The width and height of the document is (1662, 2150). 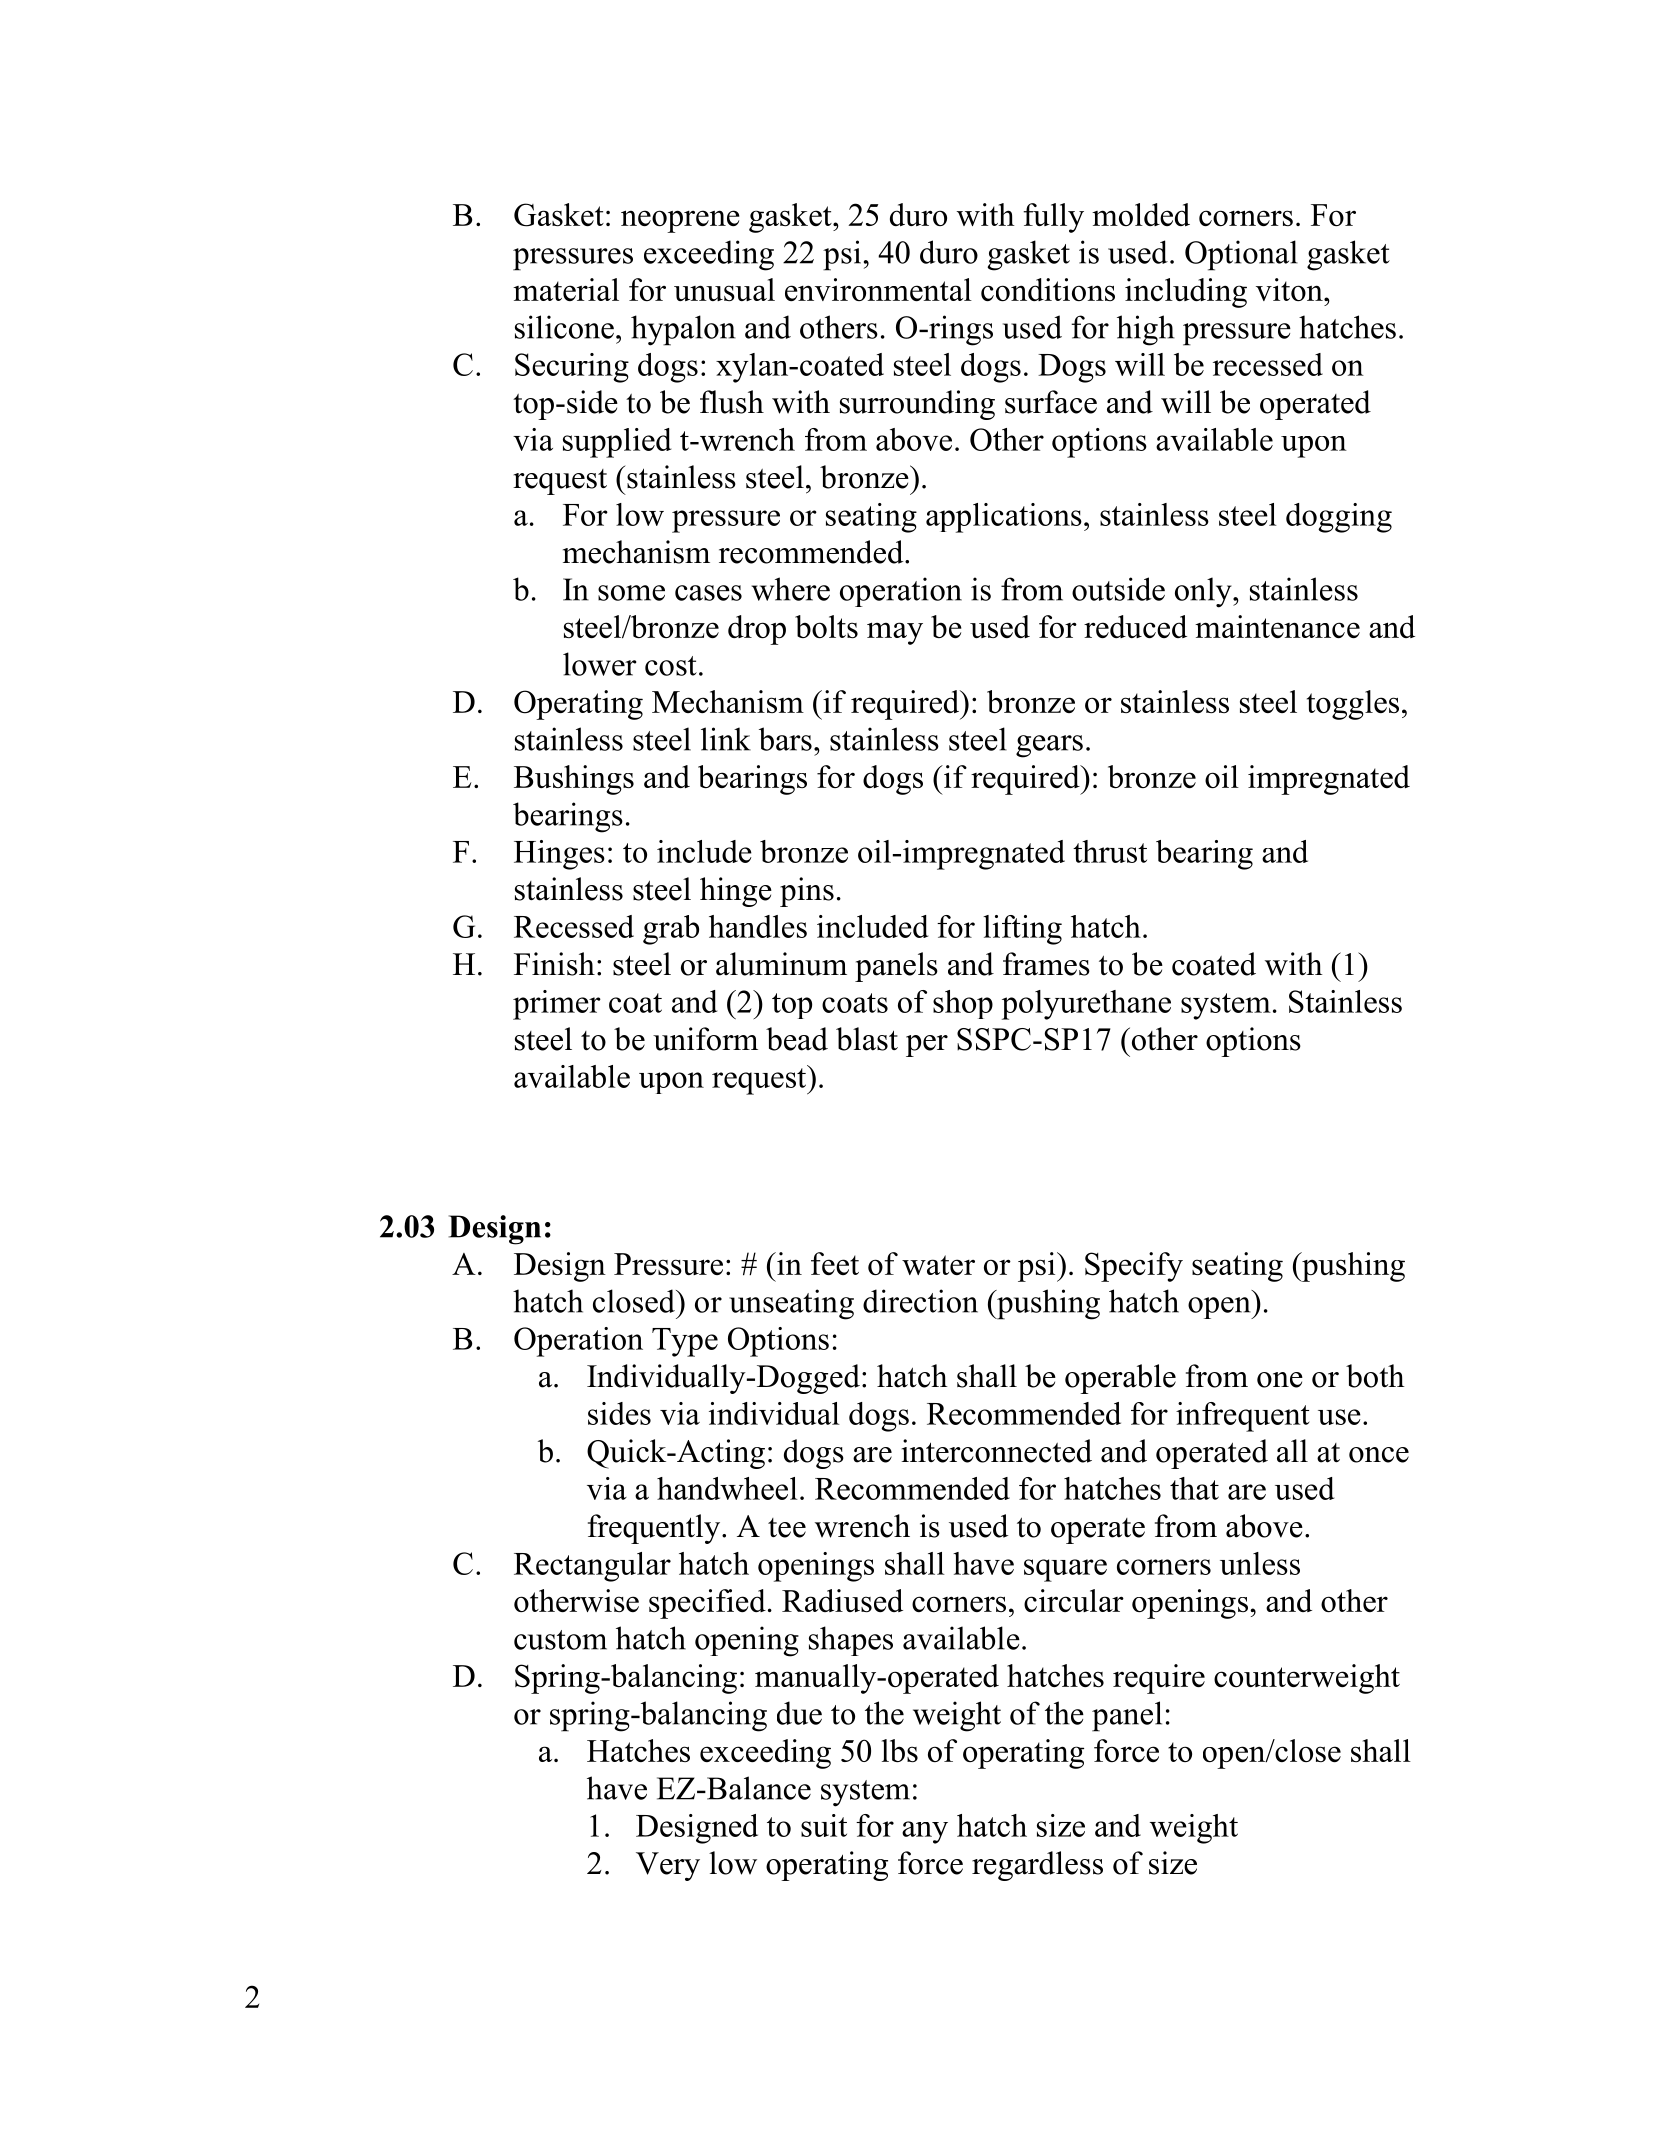 What do you see at coordinates (680, 221) in the document?
I see `neoprene` at bounding box center [680, 221].
